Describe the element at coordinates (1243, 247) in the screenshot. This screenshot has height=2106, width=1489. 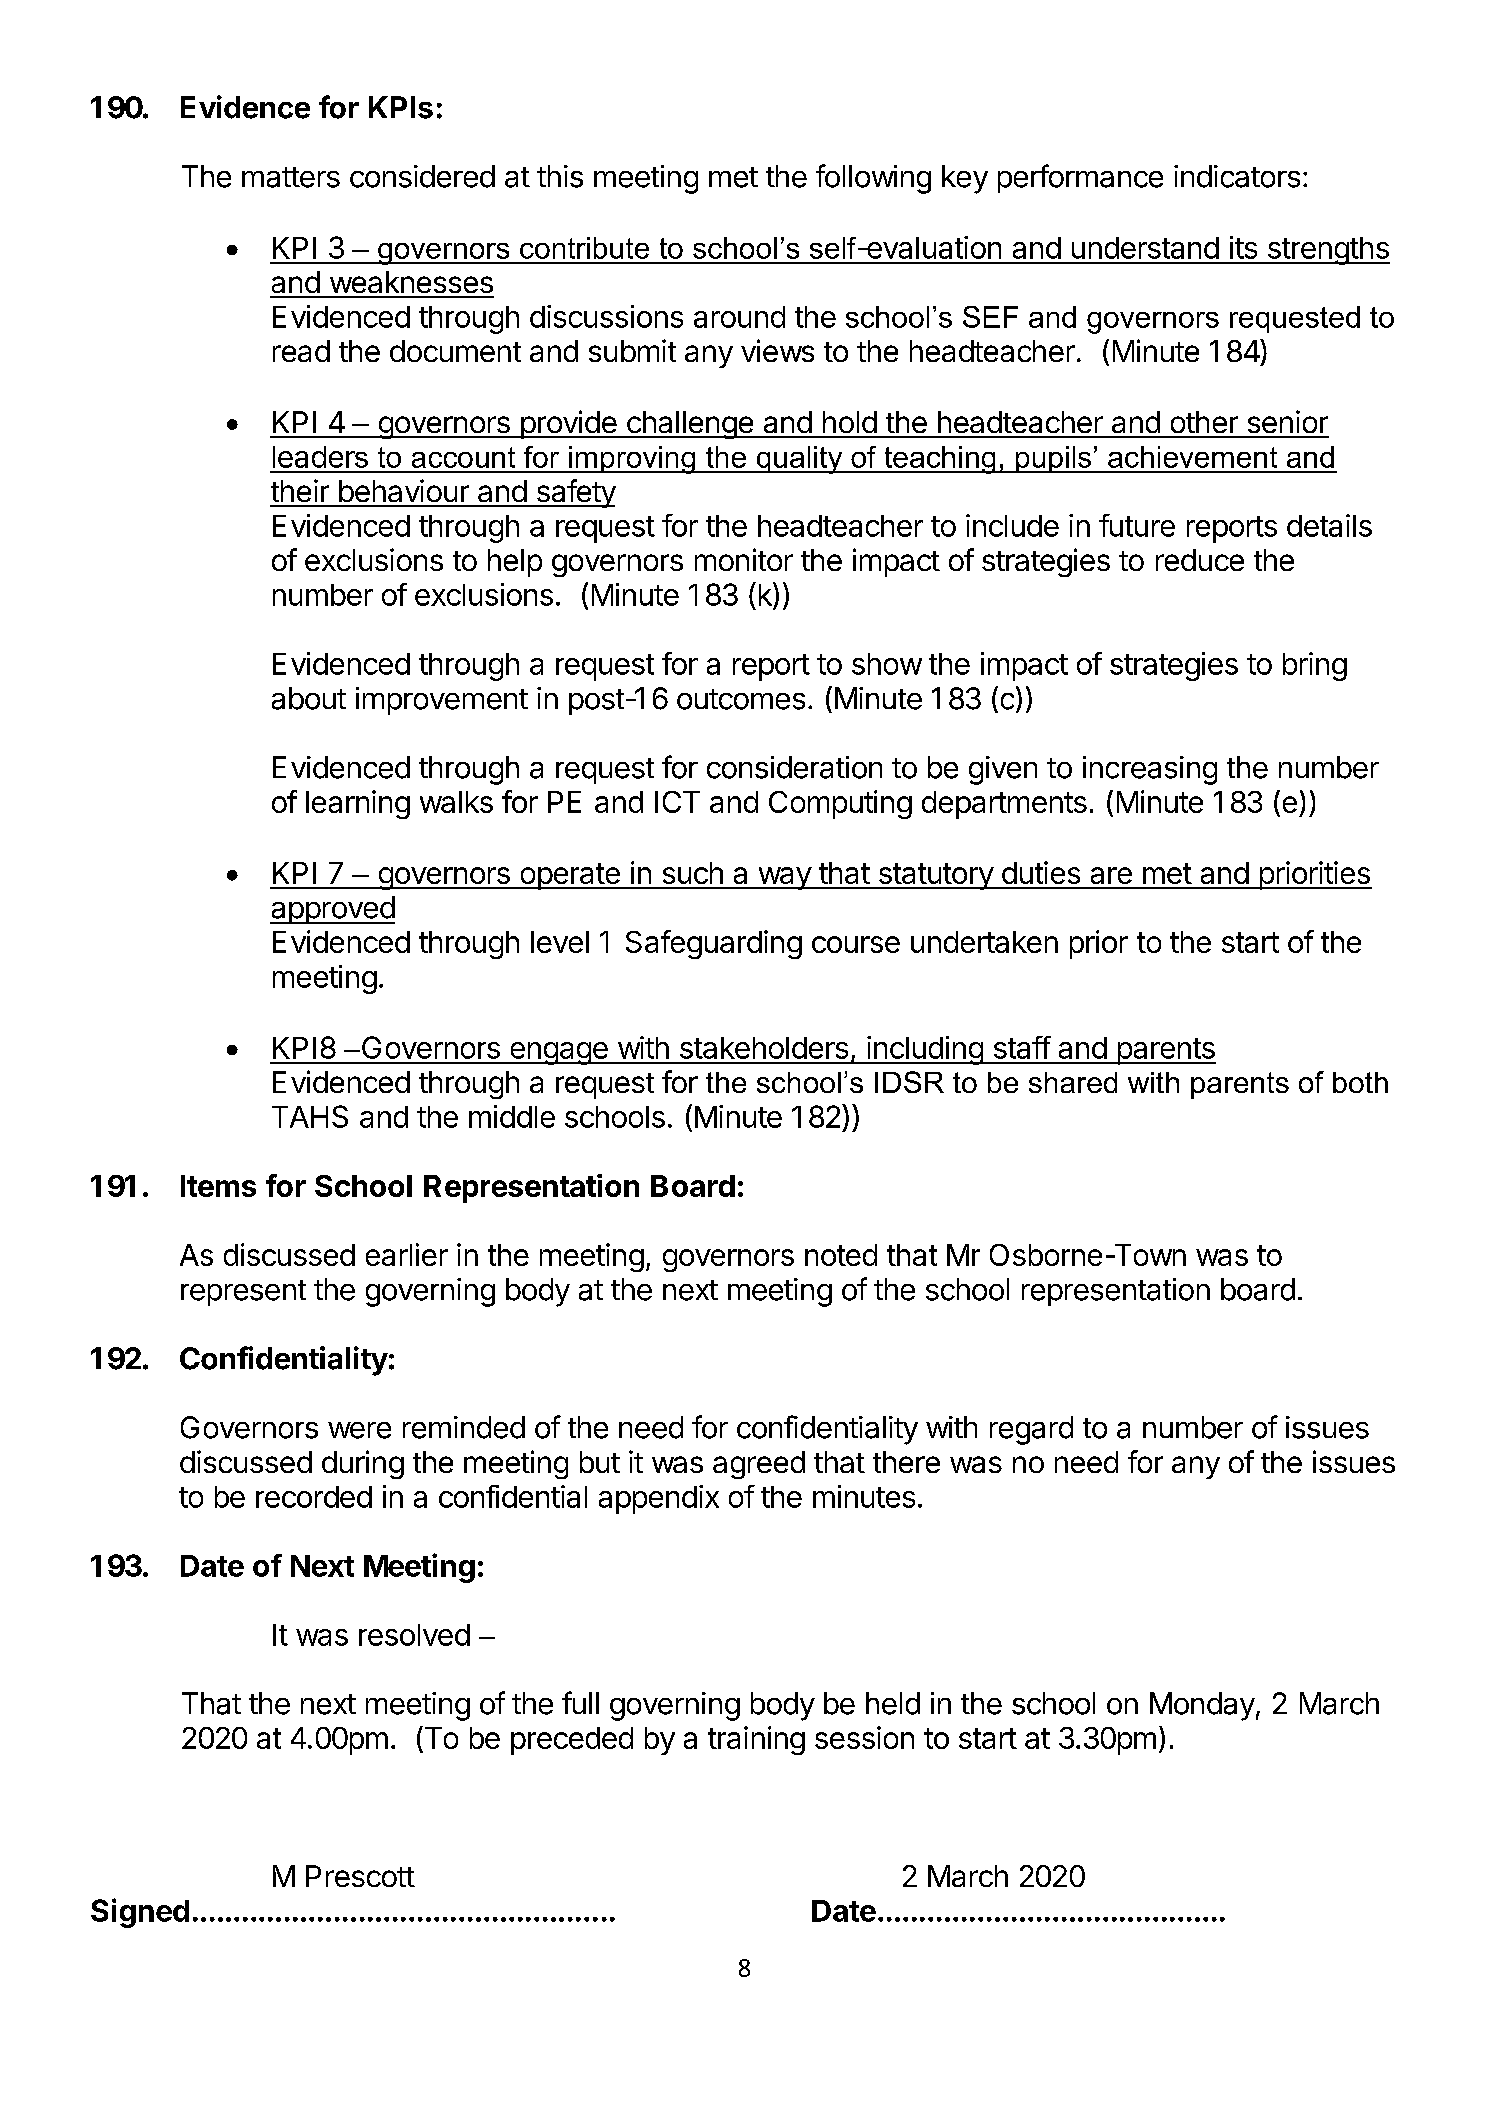
I see `its` at that location.
